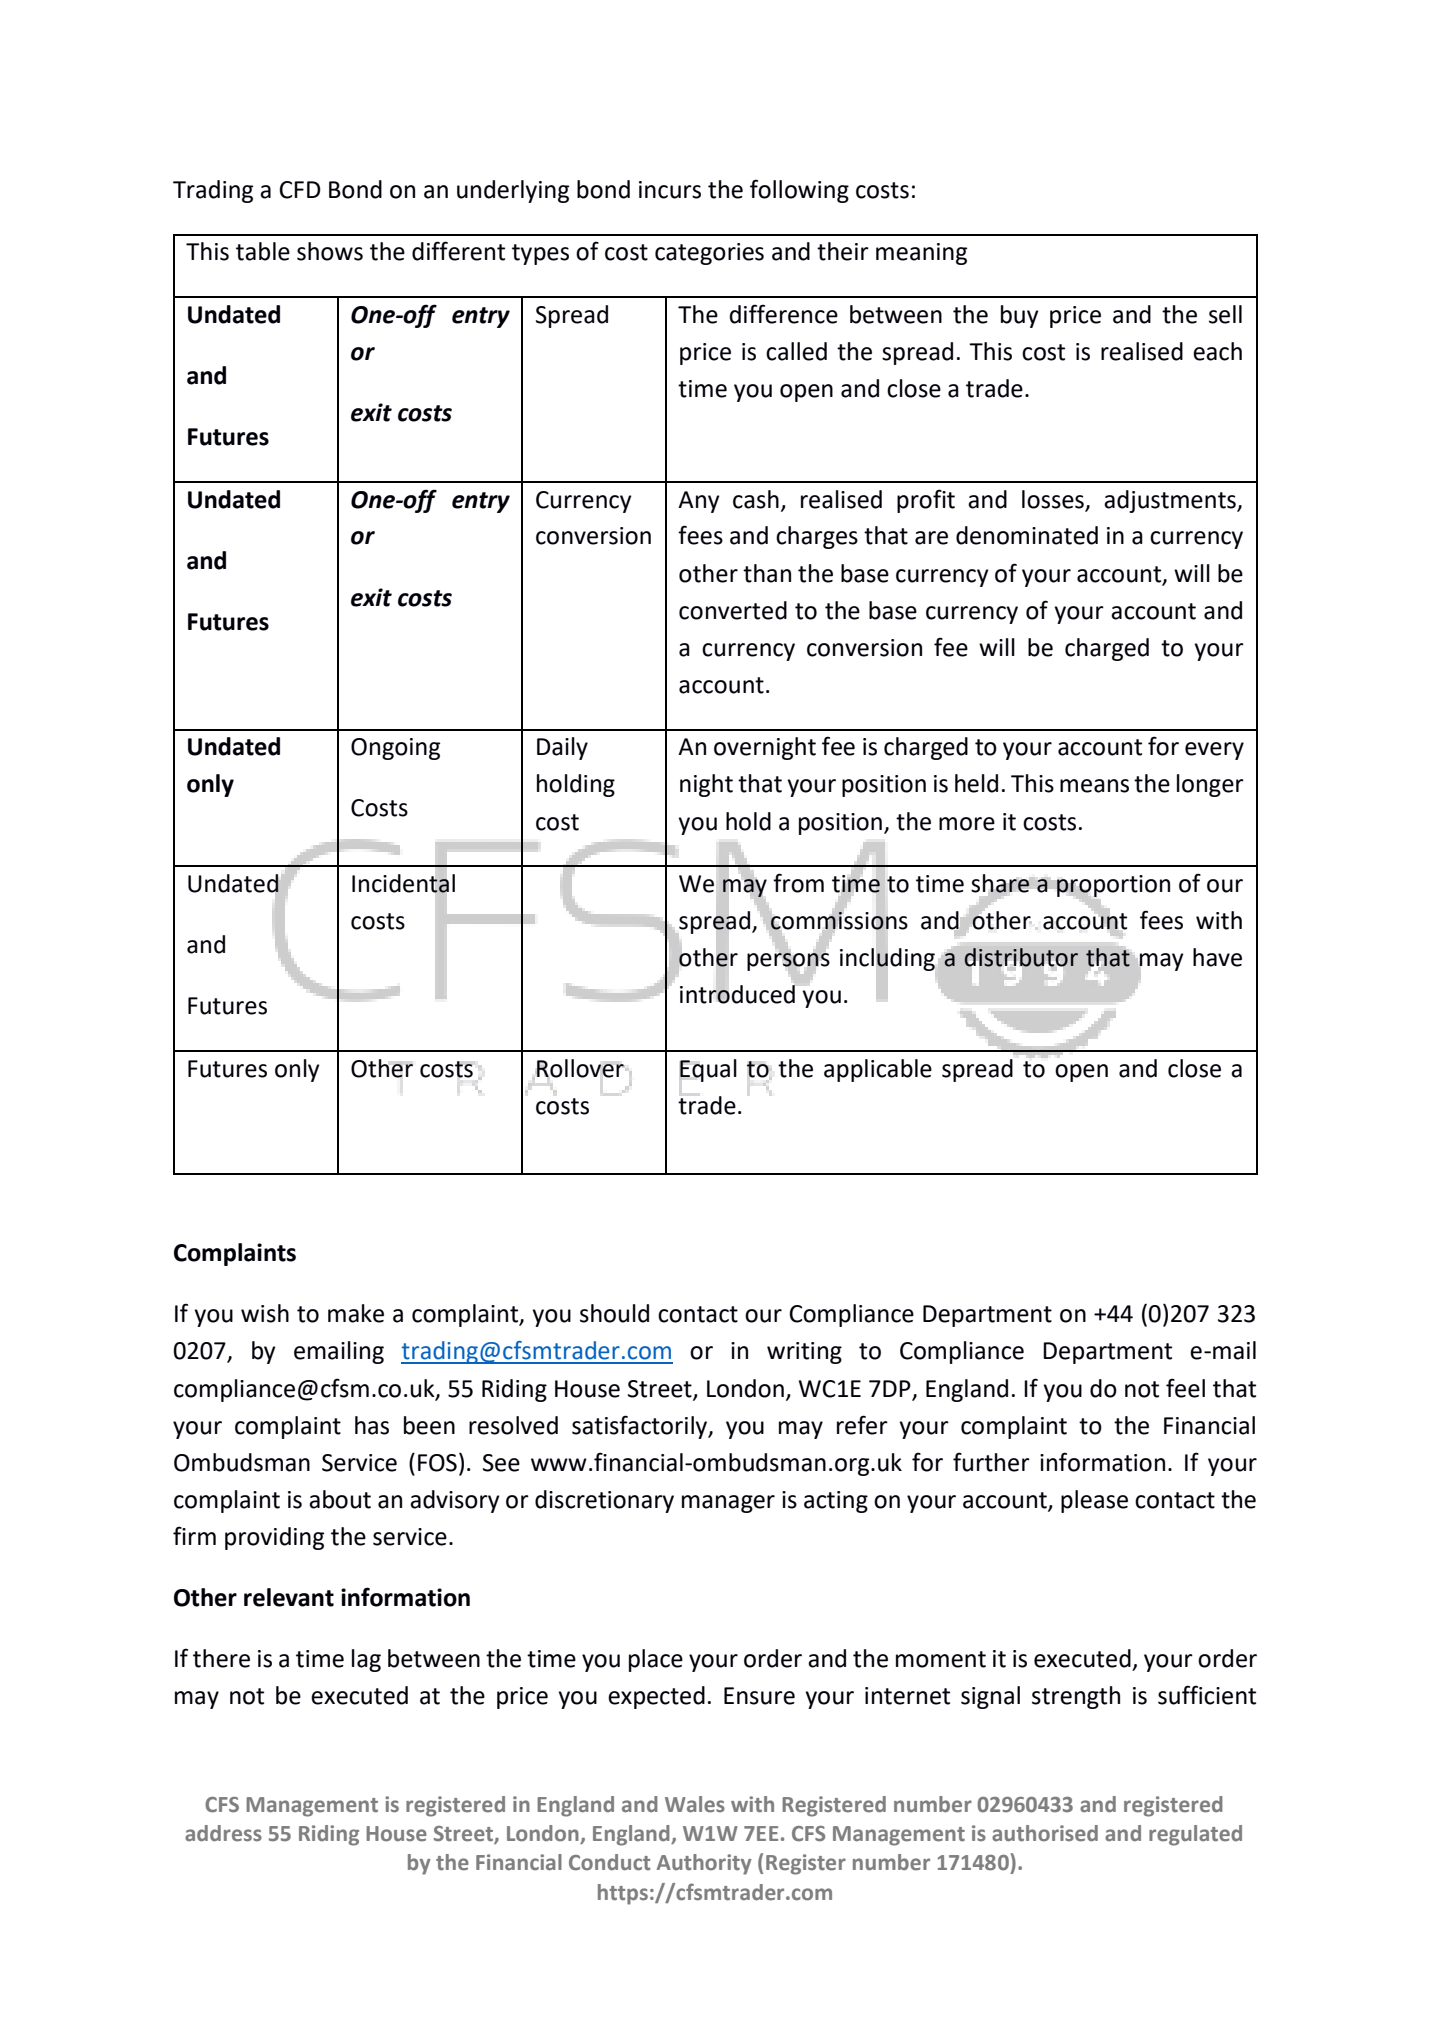 This page has width=1430, height=2023. I want to click on authorised, so click(1045, 1833).
